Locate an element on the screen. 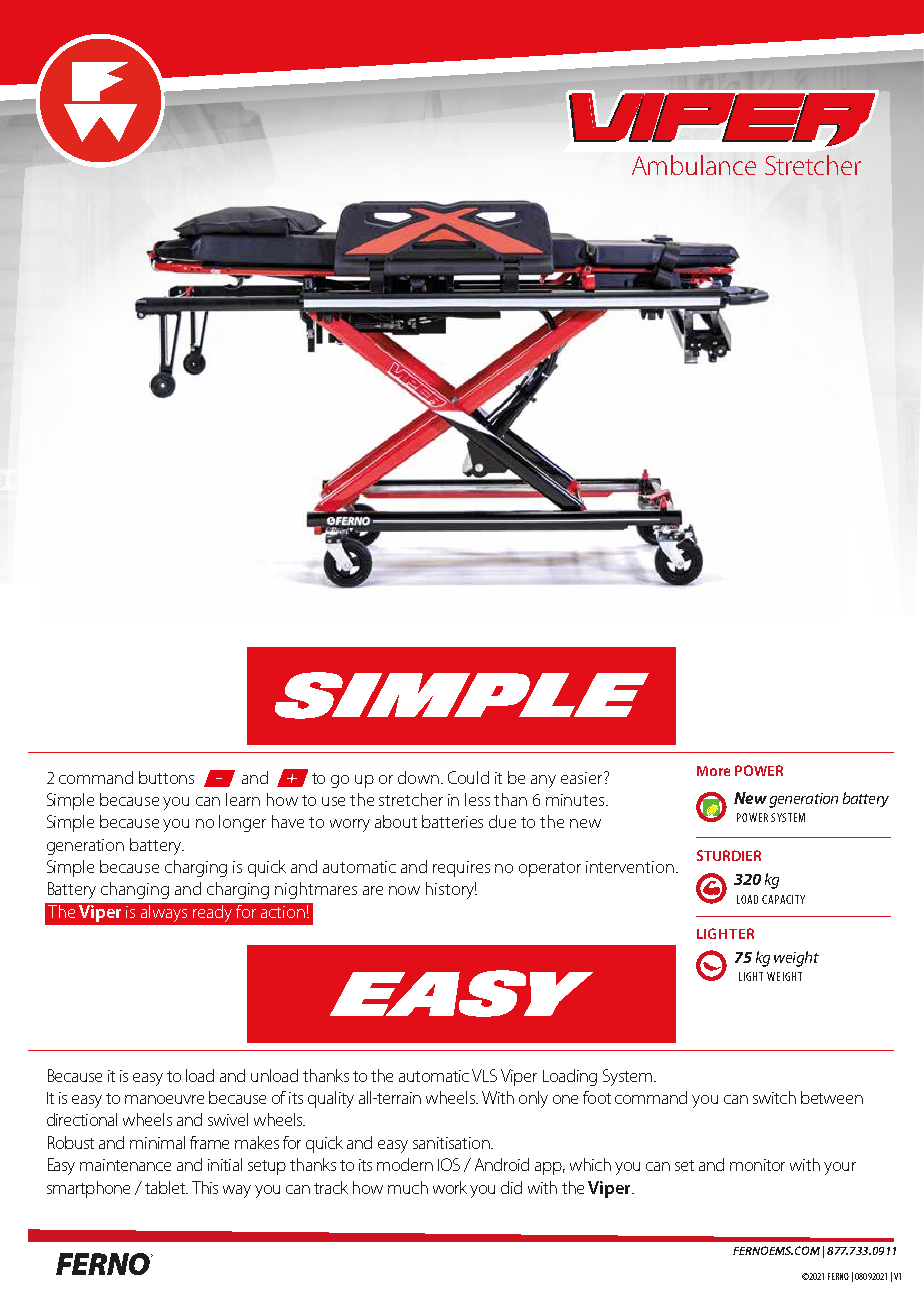 This screenshot has width=924, height=1308. learn is located at coordinates (243, 799).
